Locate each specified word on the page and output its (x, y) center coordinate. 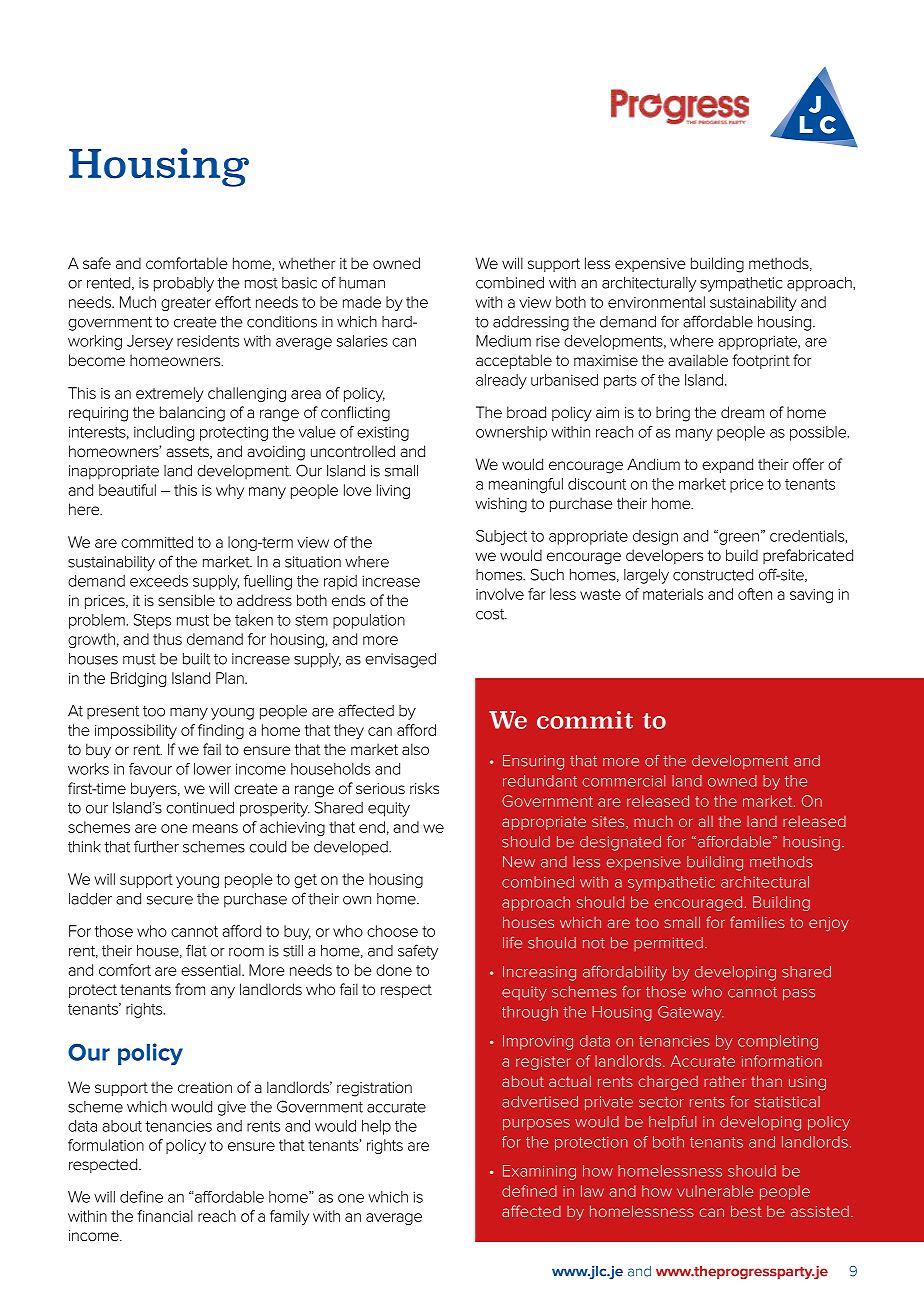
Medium (503, 341)
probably (184, 284)
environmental (656, 302)
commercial (624, 781)
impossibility (136, 731)
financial (165, 1216)
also (415, 749)
